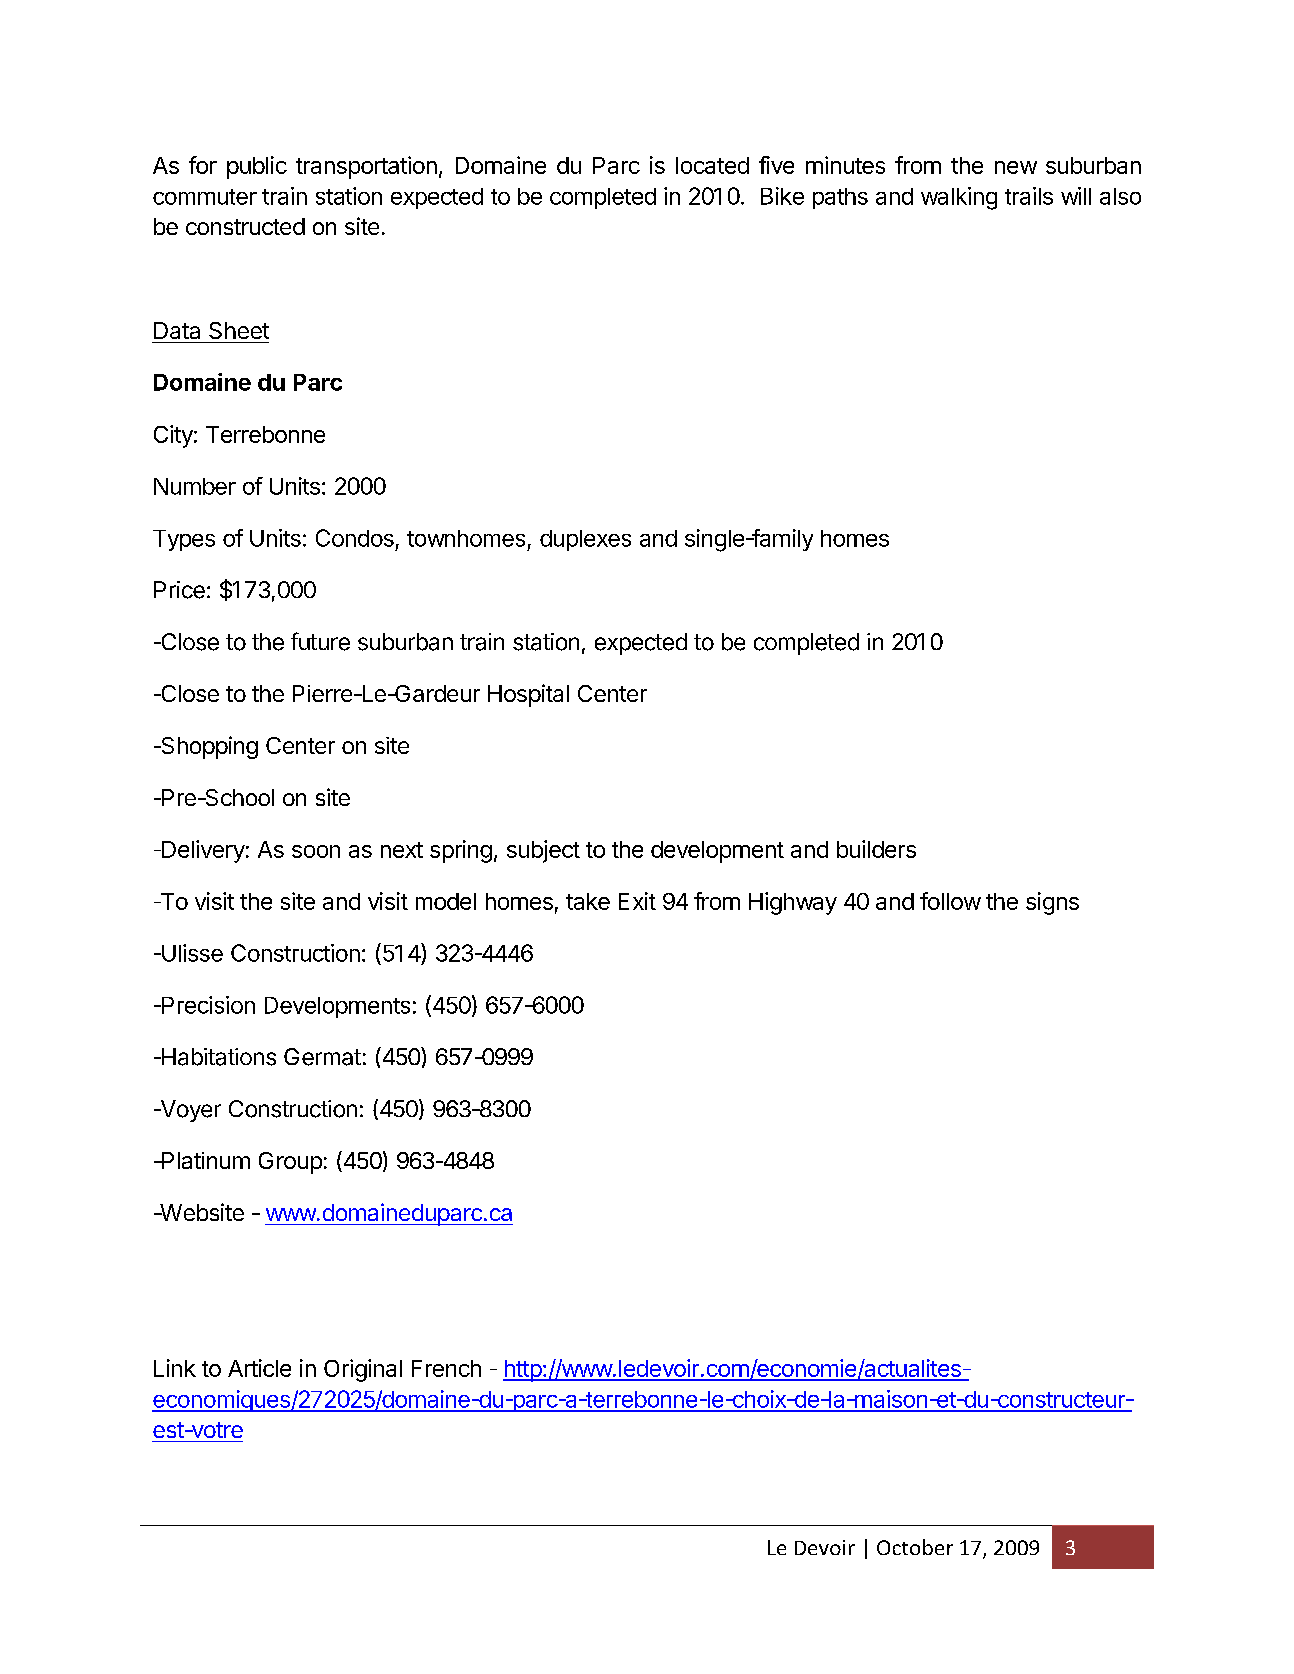 This screenshot has width=1294, height=1674. I want to click on signs, so click(1052, 903).
